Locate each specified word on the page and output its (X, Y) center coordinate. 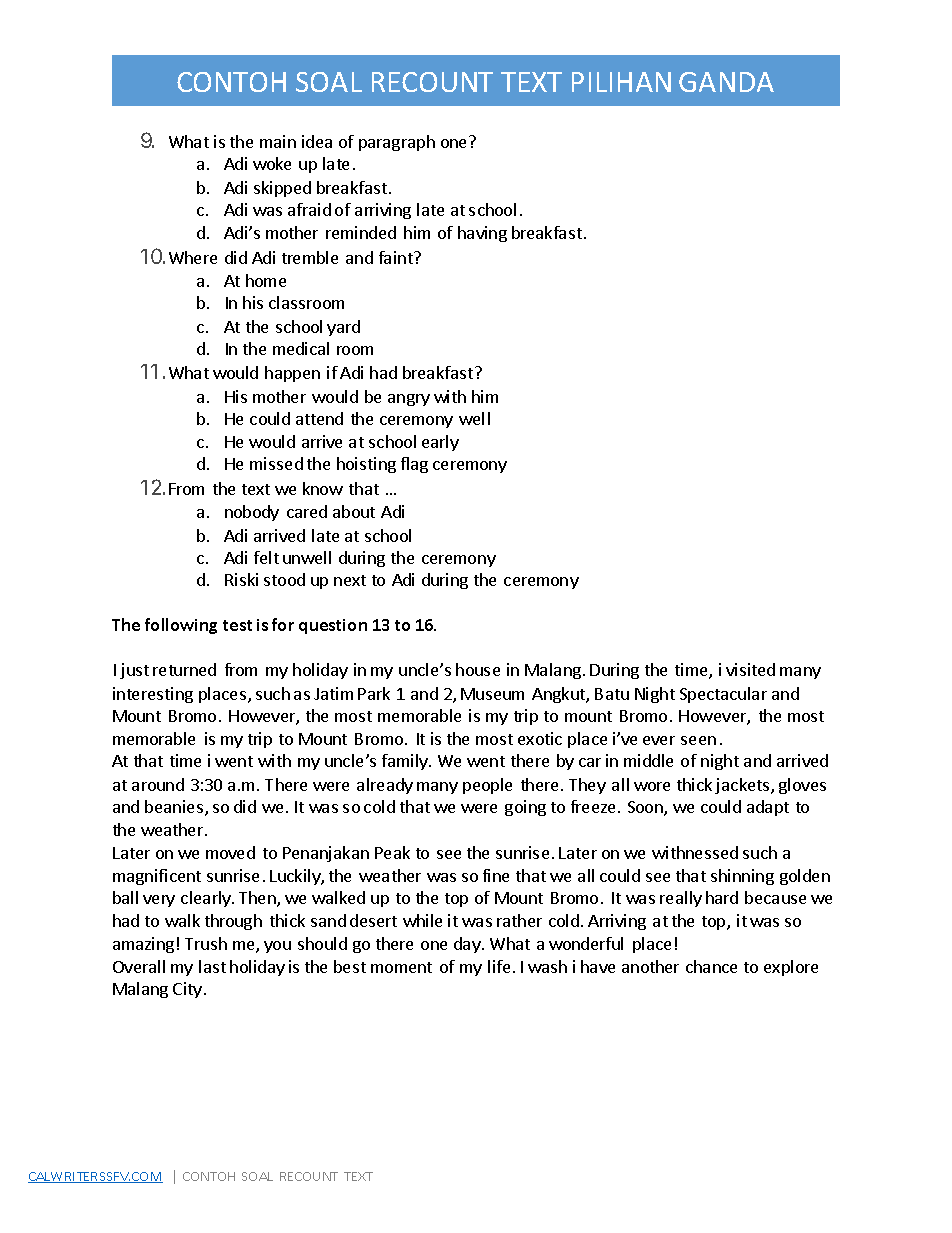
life (499, 966)
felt (266, 557)
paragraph (397, 143)
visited (750, 669)
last (212, 966)
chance (711, 966)
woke (272, 163)
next (350, 580)
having (482, 234)
